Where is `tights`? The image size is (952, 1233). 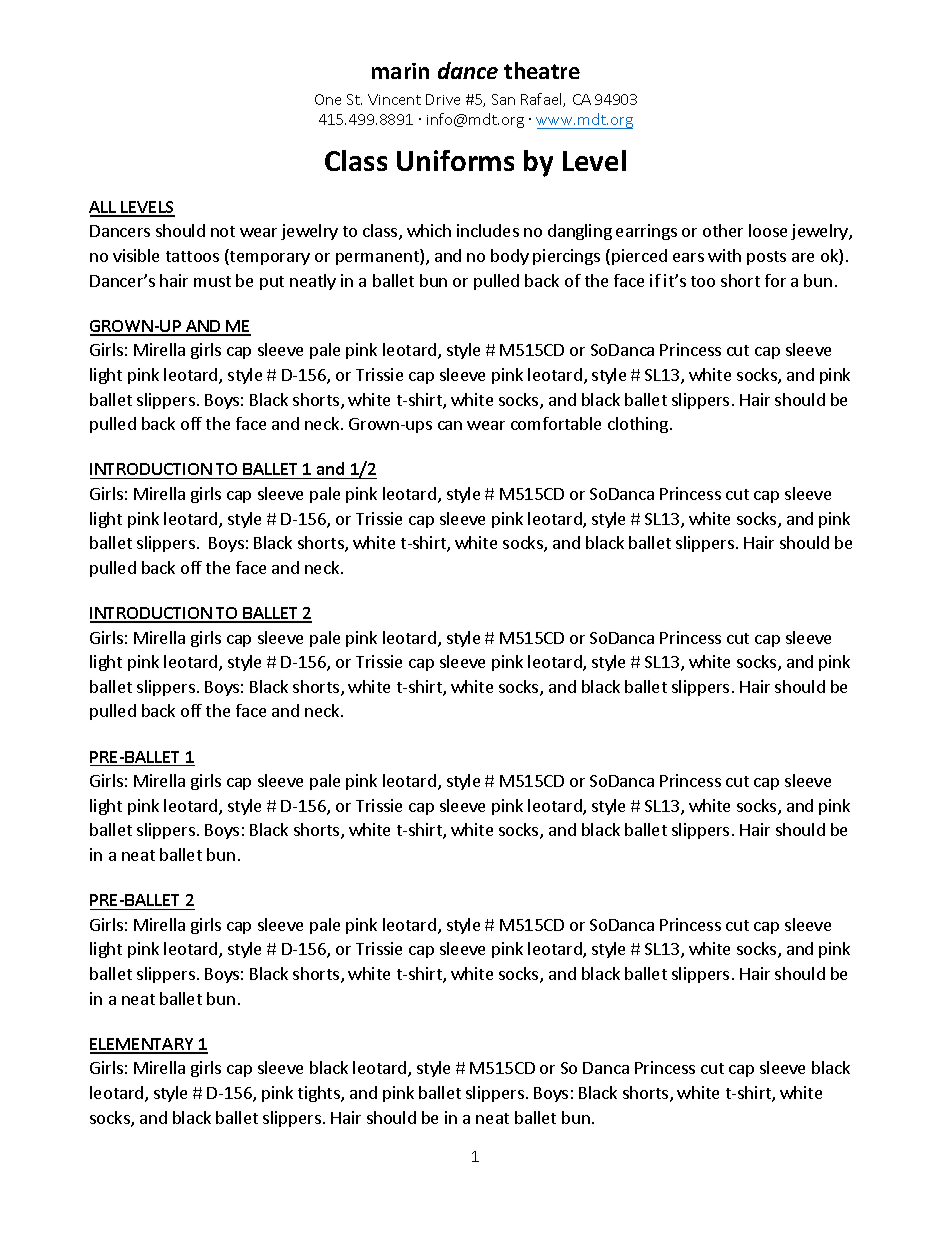 tights is located at coordinates (320, 1094).
